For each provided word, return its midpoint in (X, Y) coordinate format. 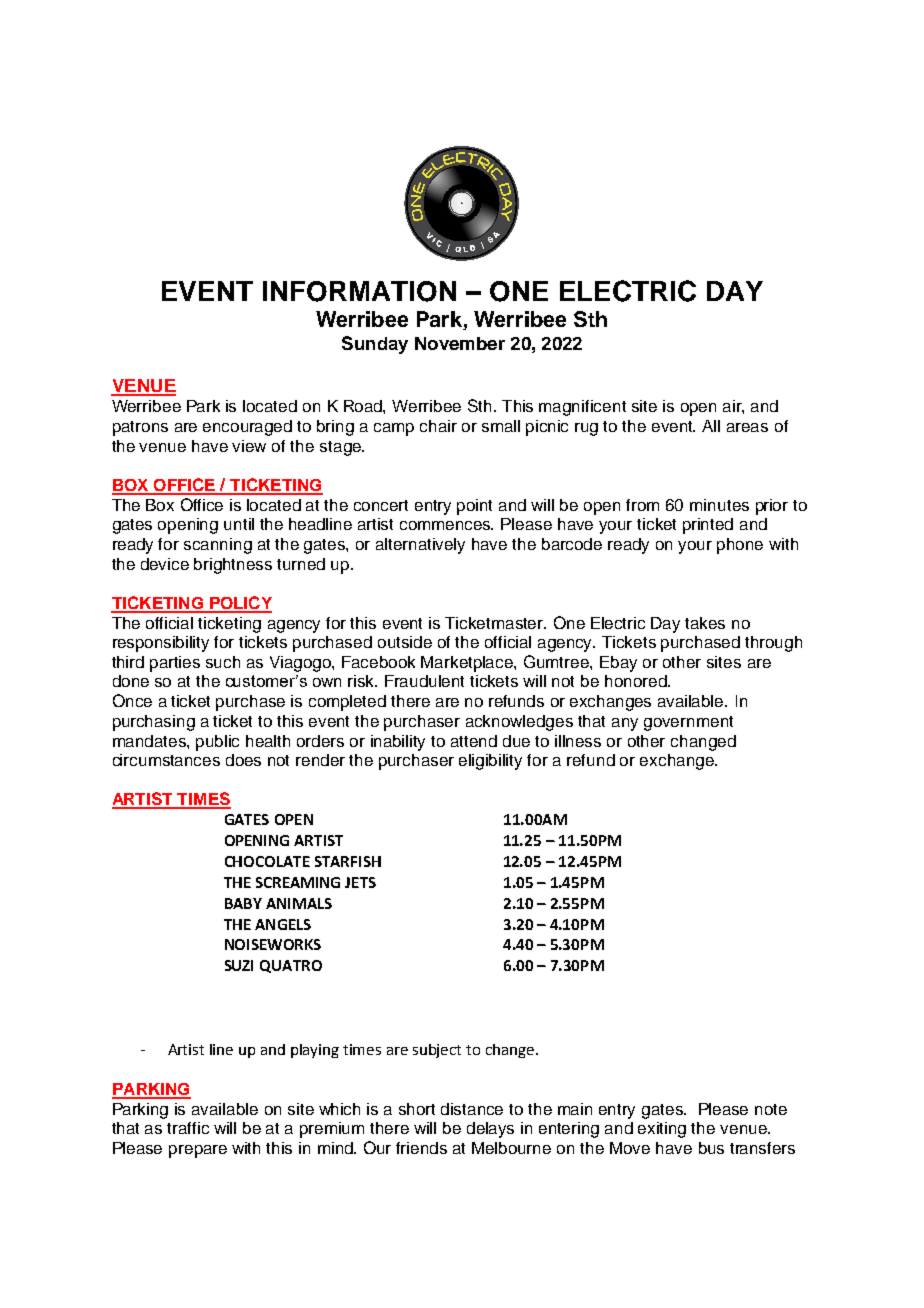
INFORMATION (359, 291)
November (460, 343)
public (217, 743)
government (688, 723)
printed (708, 526)
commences (446, 525)
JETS (360, 882)
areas (747, 427)
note (771, 1109)
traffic (188, 1128)
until (239, 524)
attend (474, 741)
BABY (243, 903)
